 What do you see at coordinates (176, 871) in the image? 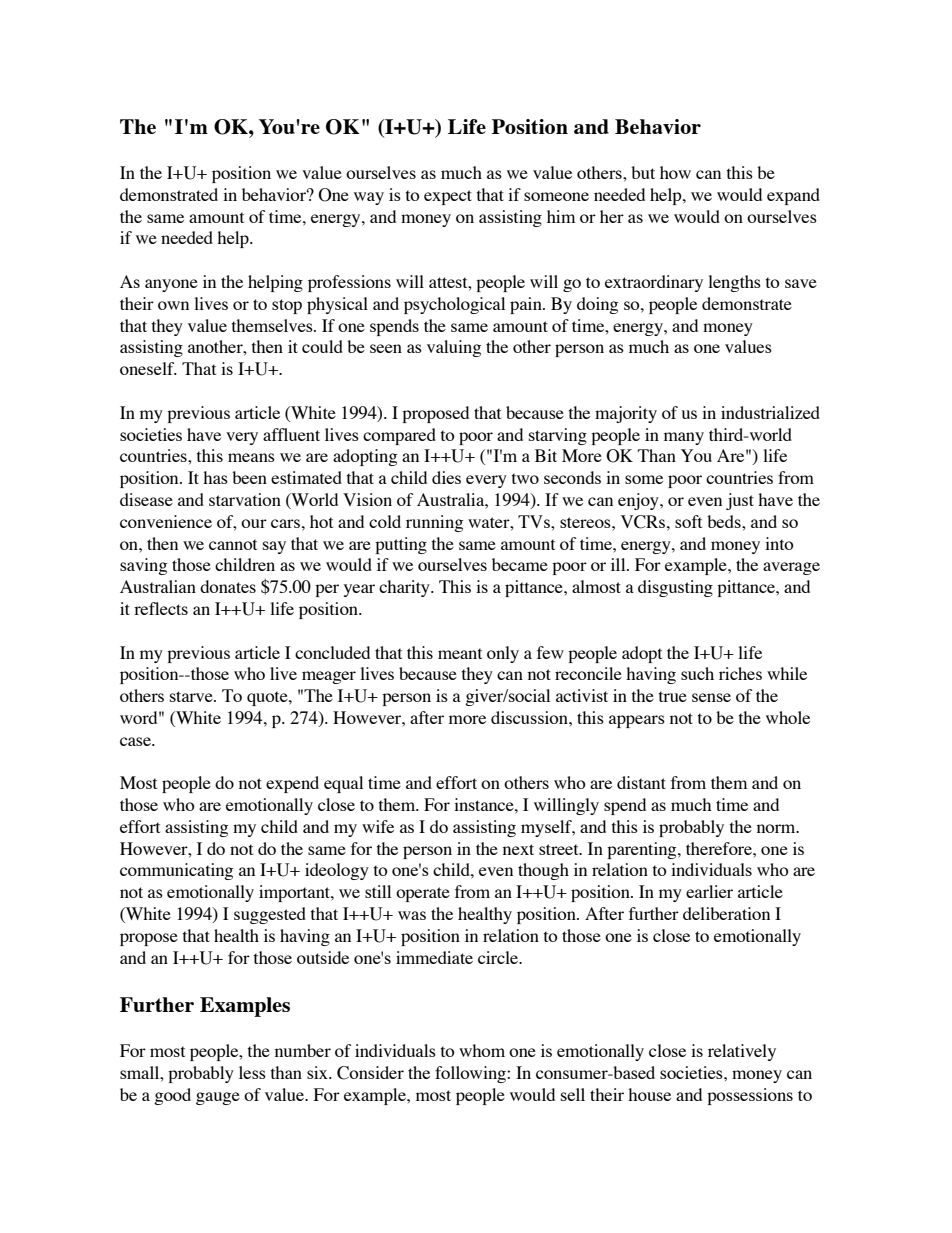
I see `communicating` at bounding box center [176, 871].
